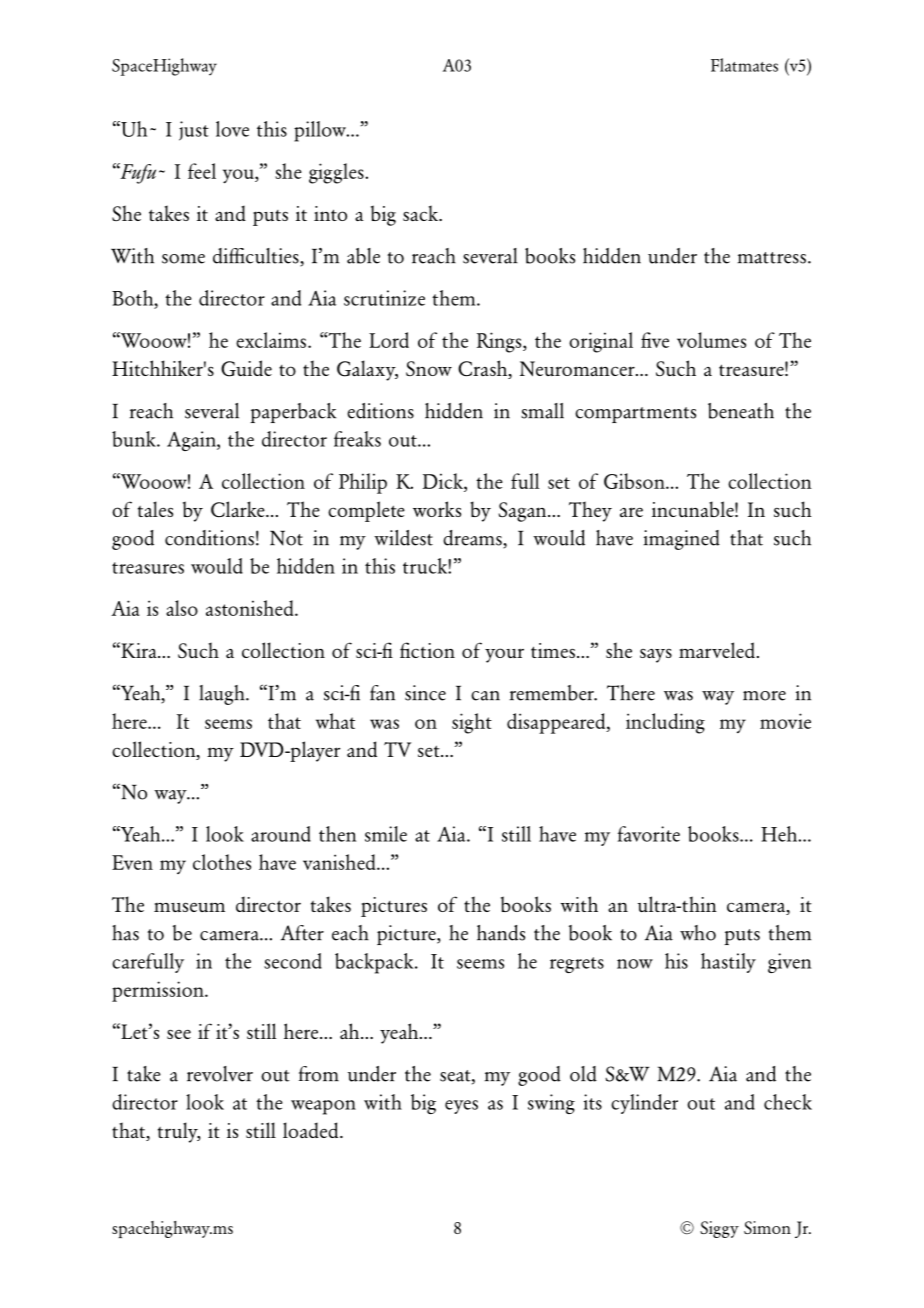 This image has height=1308, width=924. I want to click on museum, so click(189, 907).
